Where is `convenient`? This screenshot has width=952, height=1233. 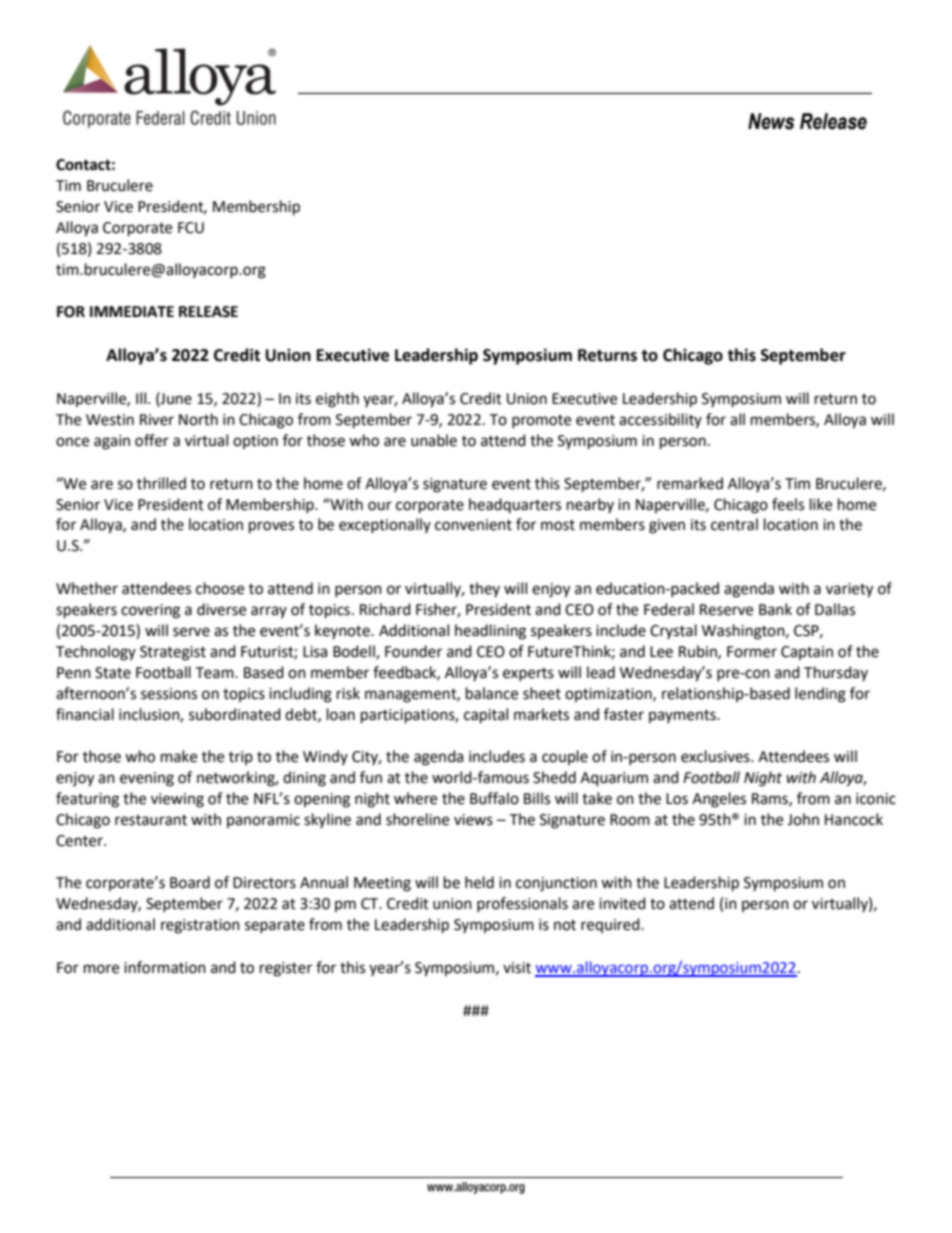
convenient is located at coordinates (473, 525).
